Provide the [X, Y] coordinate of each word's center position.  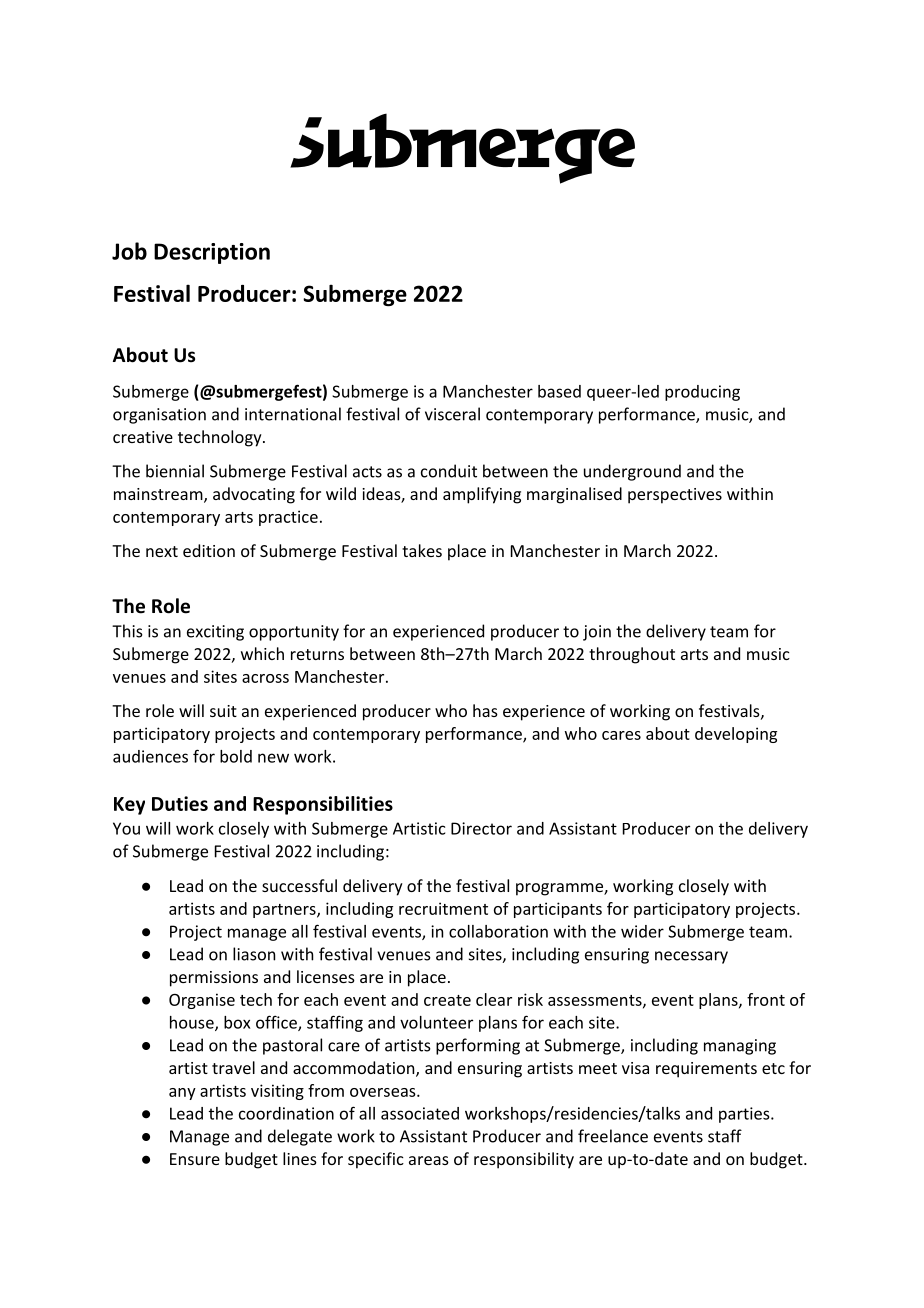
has [485, 710]
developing [736, 735]
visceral [452, 414]
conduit [449, 471]
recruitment [443, 908]
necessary [691, 957]
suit [223, 711]
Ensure [195, 1159]
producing [702, 393]
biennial [175, 471]
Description [212, 253]
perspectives [675, 496]
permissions [214, 979]
